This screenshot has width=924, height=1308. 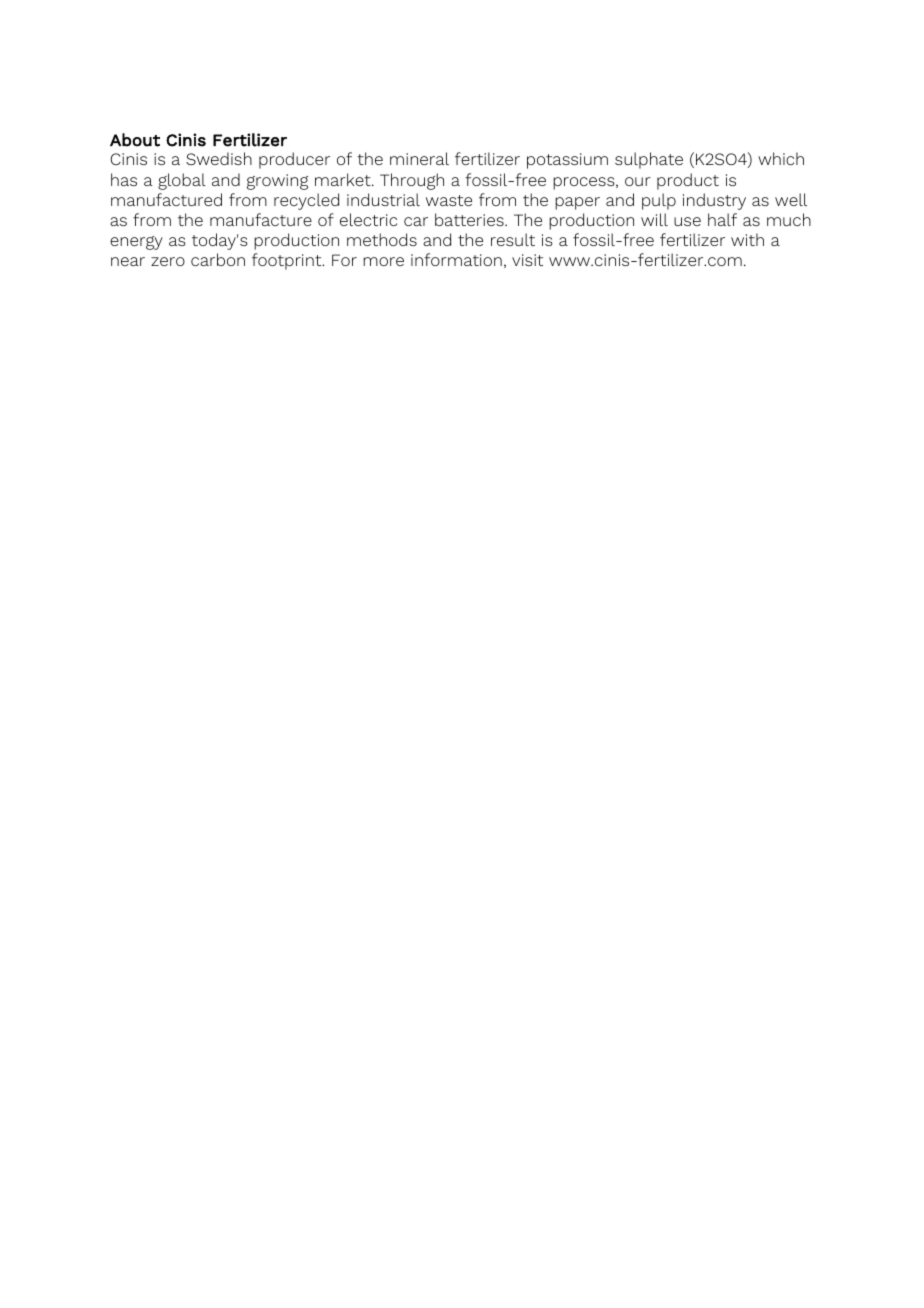 What do you see at coordinates (412, 181) in the screenshot?
I see `Through` at bounding box center [412, 181].
